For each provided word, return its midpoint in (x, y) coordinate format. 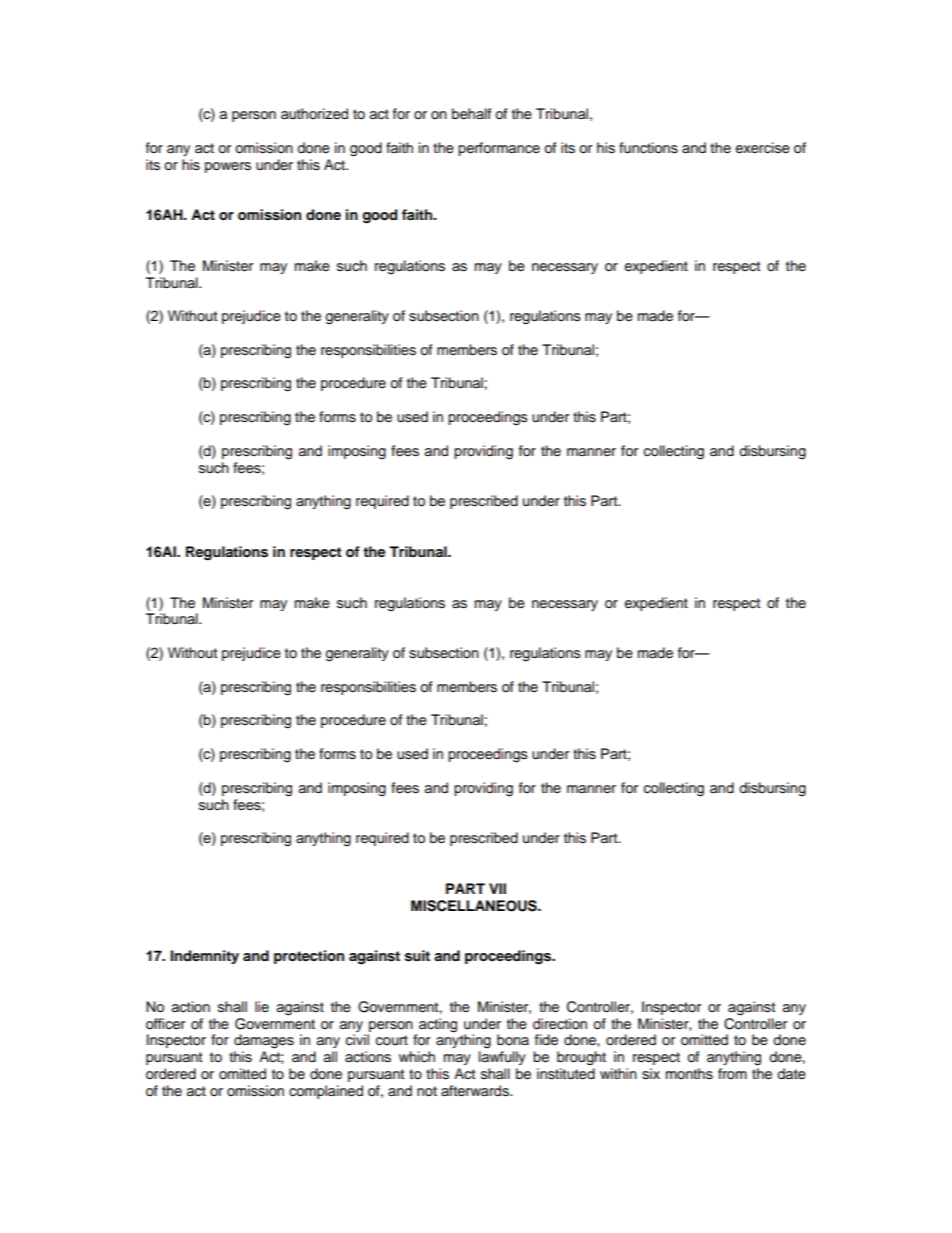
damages (264, 1041)
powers (228, 167)
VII (497, 888)
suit (417, 956)
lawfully (502, 1058)
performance (499, 149)
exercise (763, 148)
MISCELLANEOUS (475, 906)
